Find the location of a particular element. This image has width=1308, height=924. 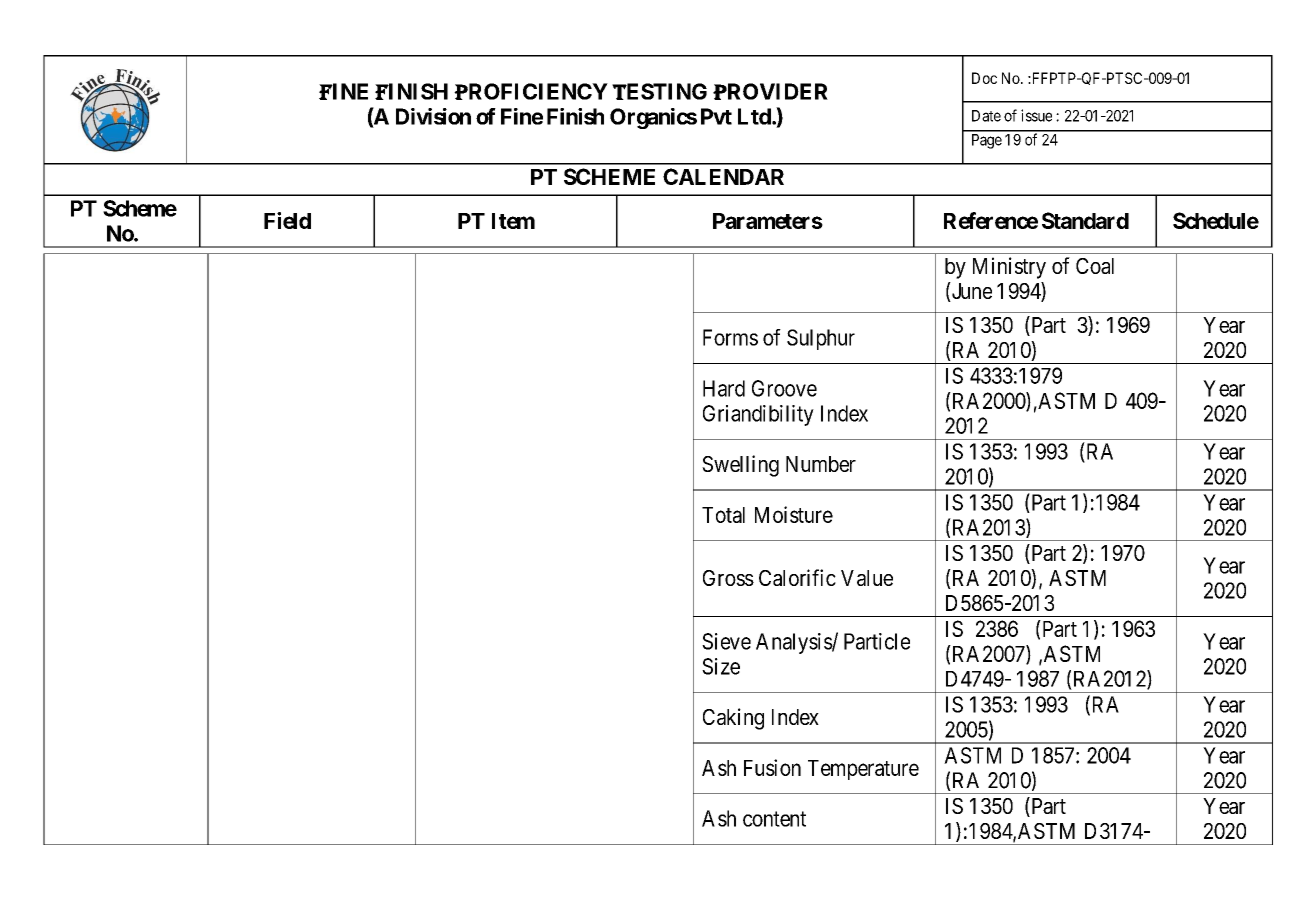

Forms is located at coordinates (730, 337).
